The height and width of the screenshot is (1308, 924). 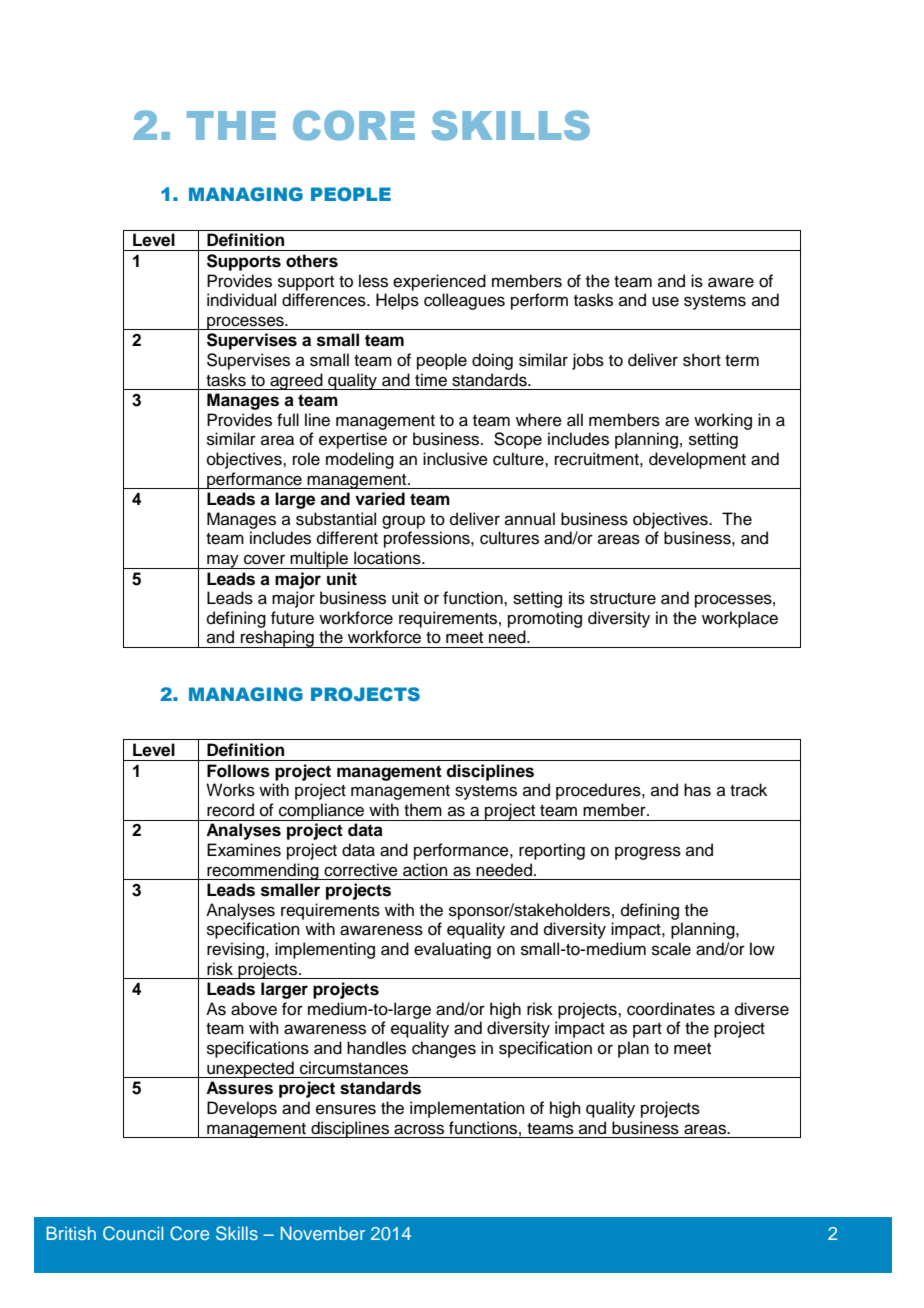 I want to click on November, so click(x=323, y=1233).
